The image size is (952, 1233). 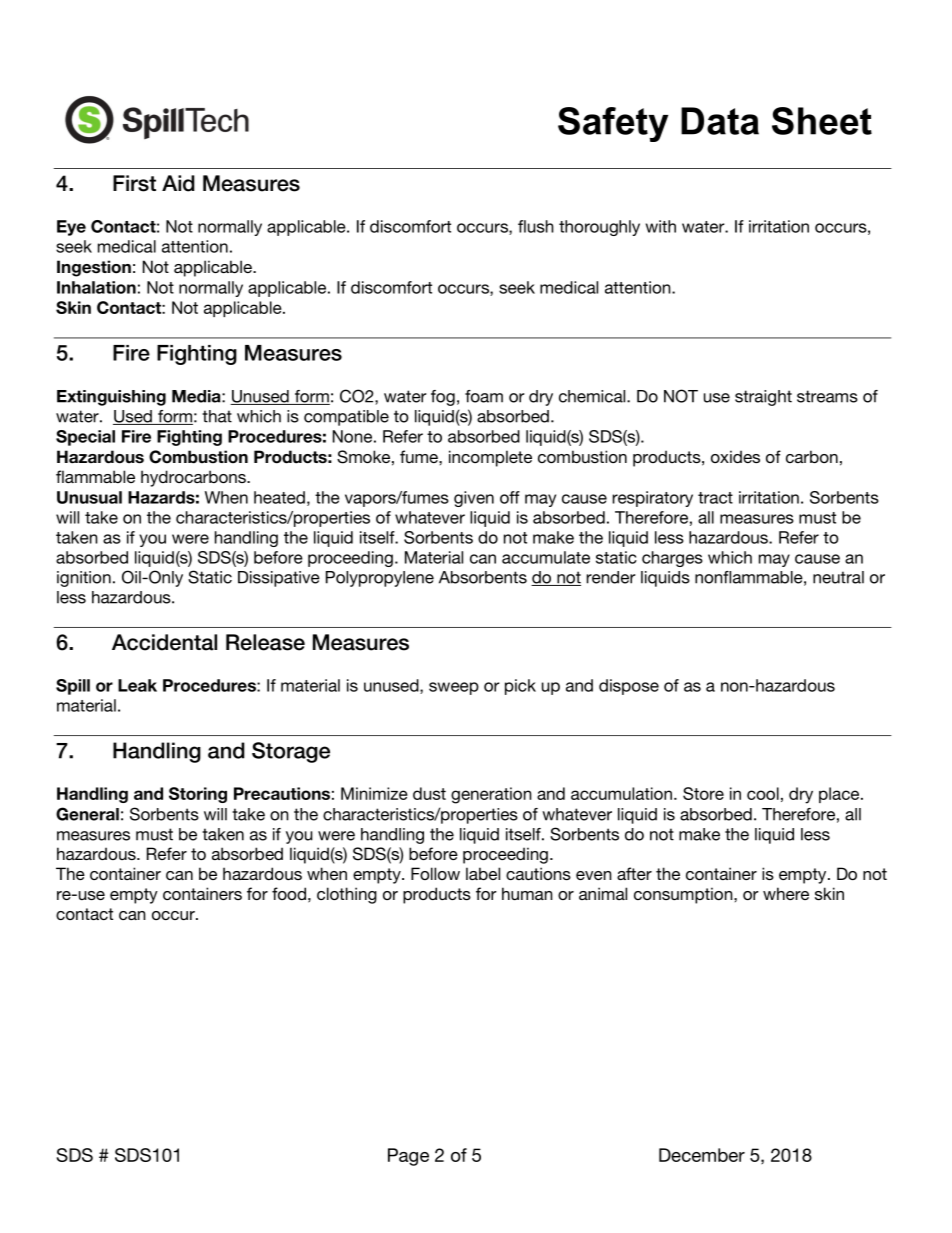 I want to click on Page, so click(x=408, y=1157).
